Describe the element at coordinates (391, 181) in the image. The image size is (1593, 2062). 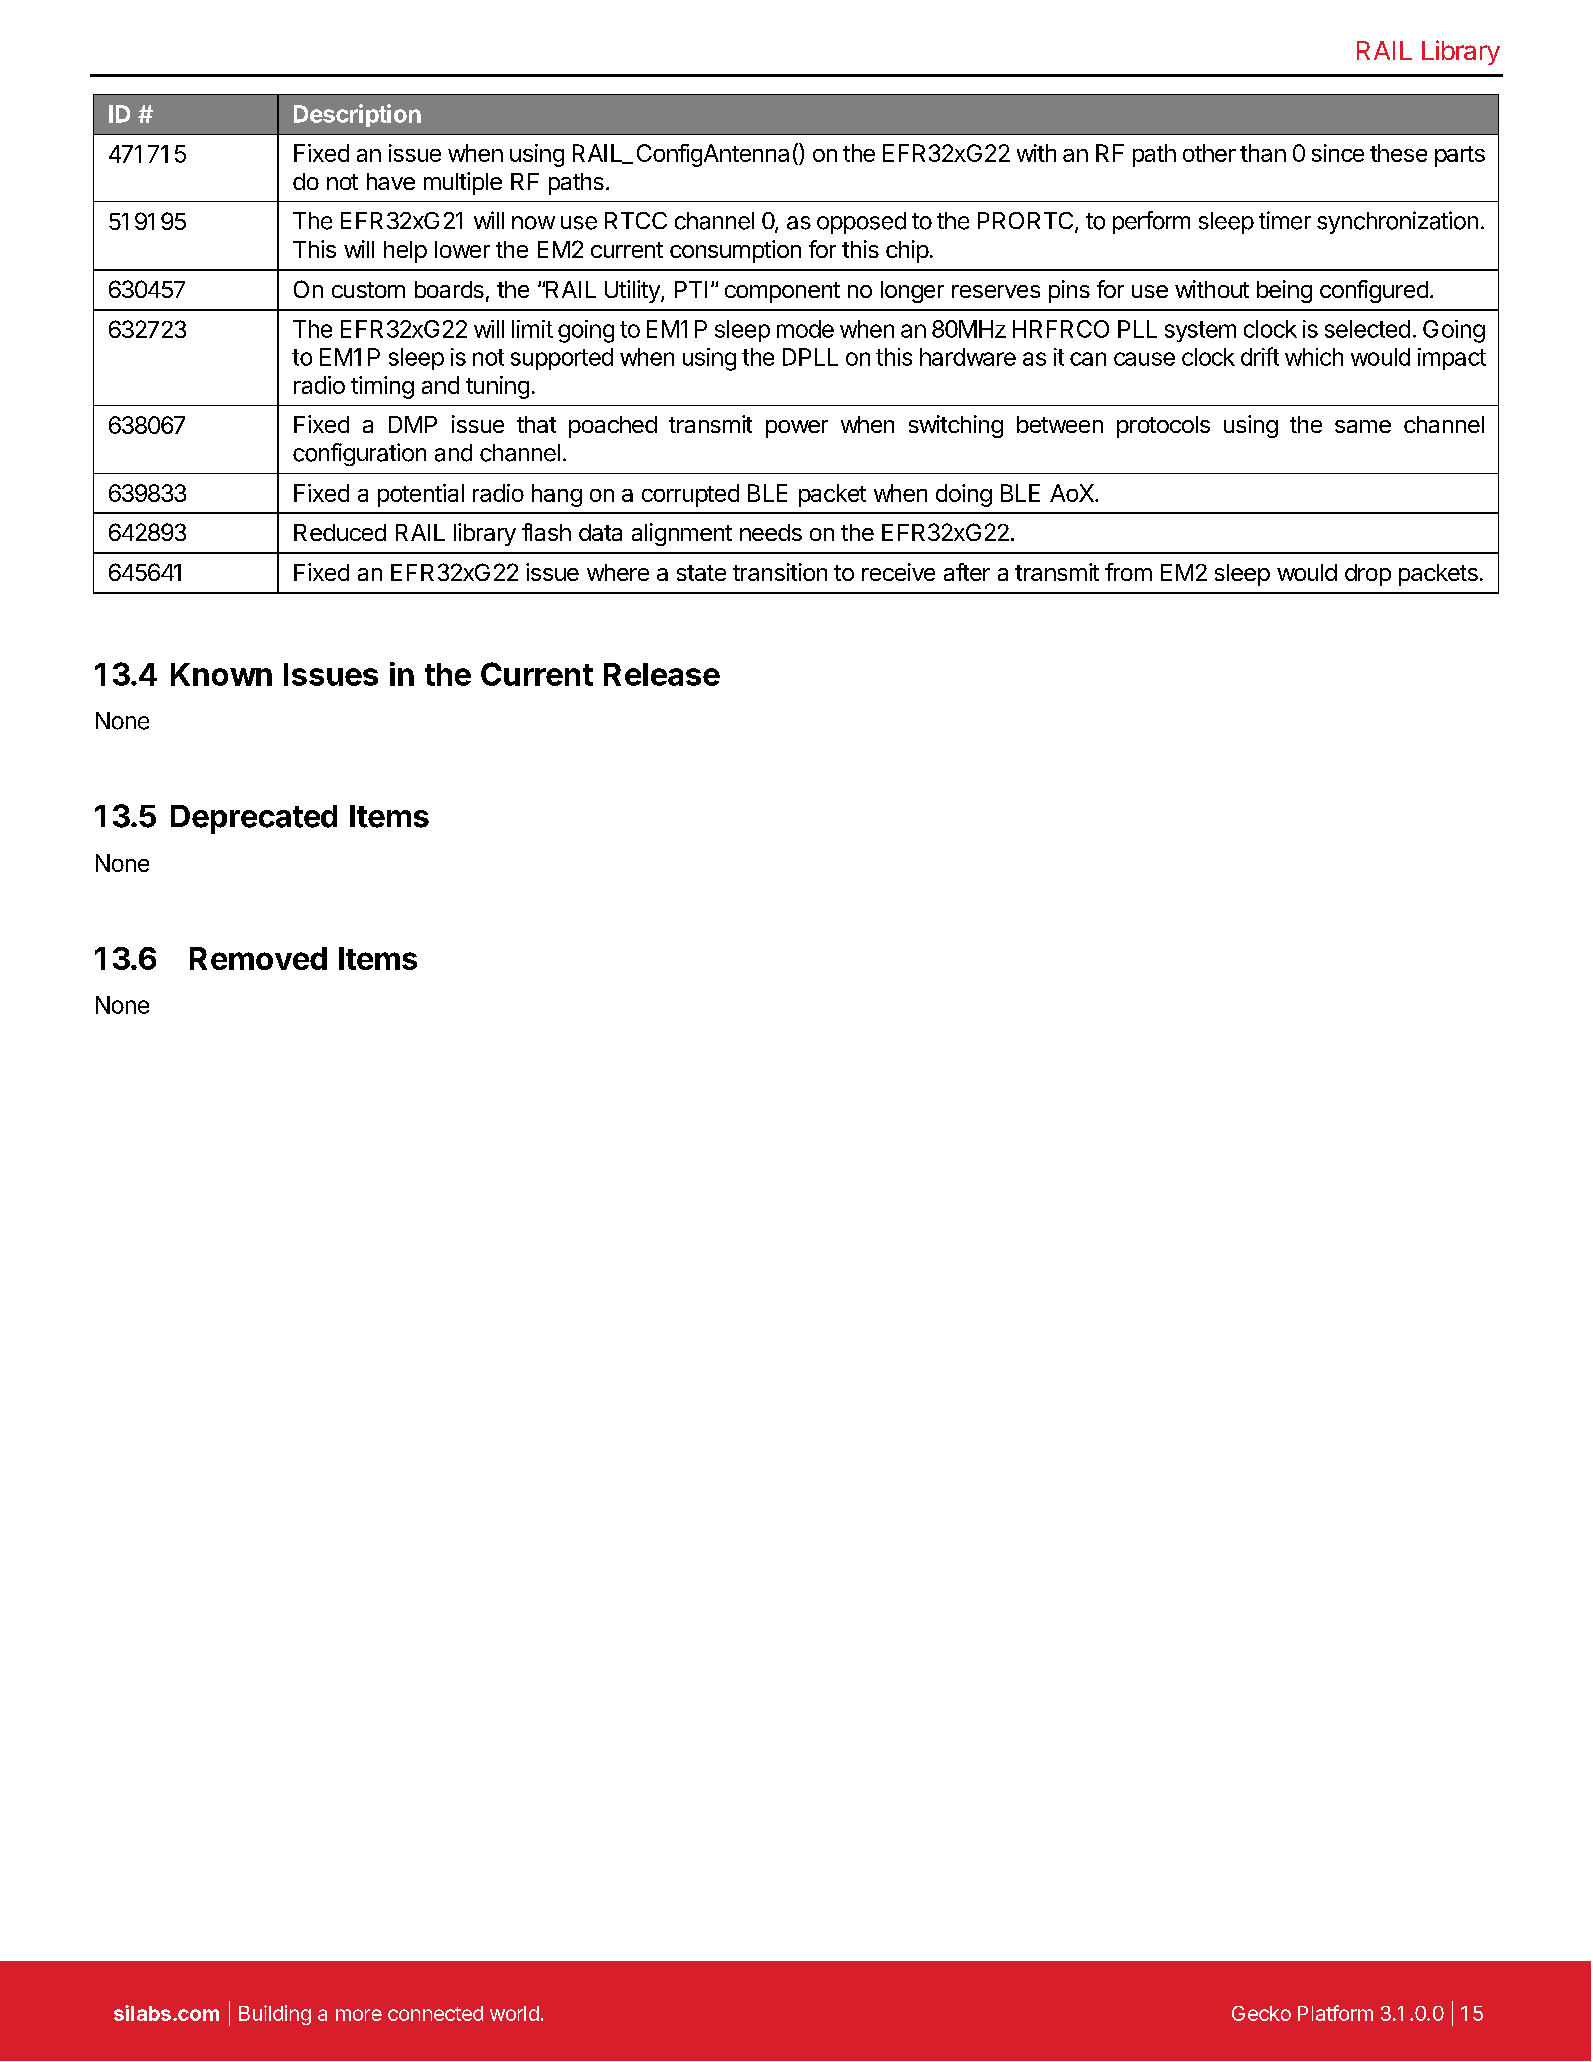
I see `have` at that location.
